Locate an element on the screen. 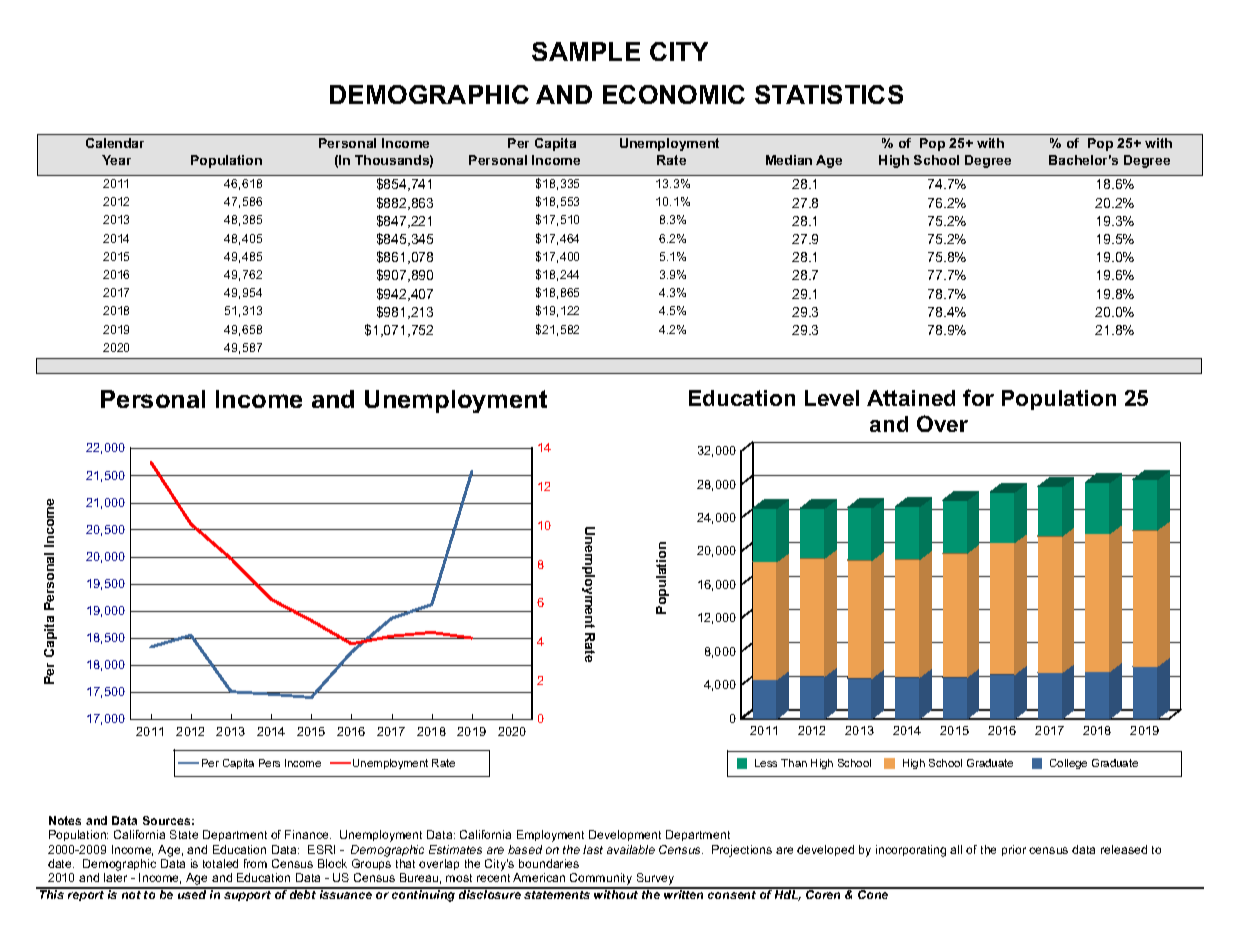 This screenshot has width=1233, height=952. Notes is located at coordinates (65, 820).
